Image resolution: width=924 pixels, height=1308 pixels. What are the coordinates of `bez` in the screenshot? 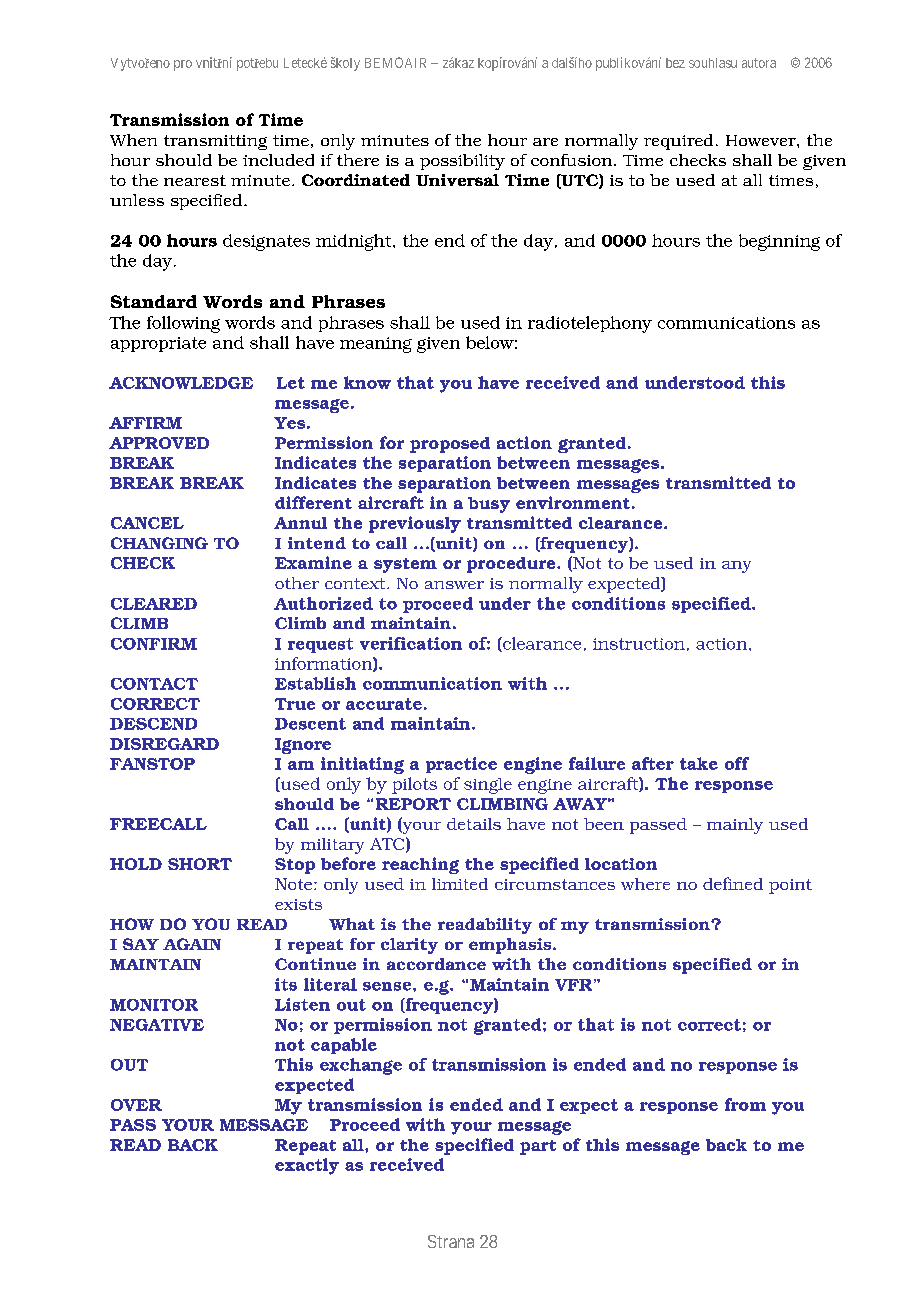 It's located at (675, 63).
